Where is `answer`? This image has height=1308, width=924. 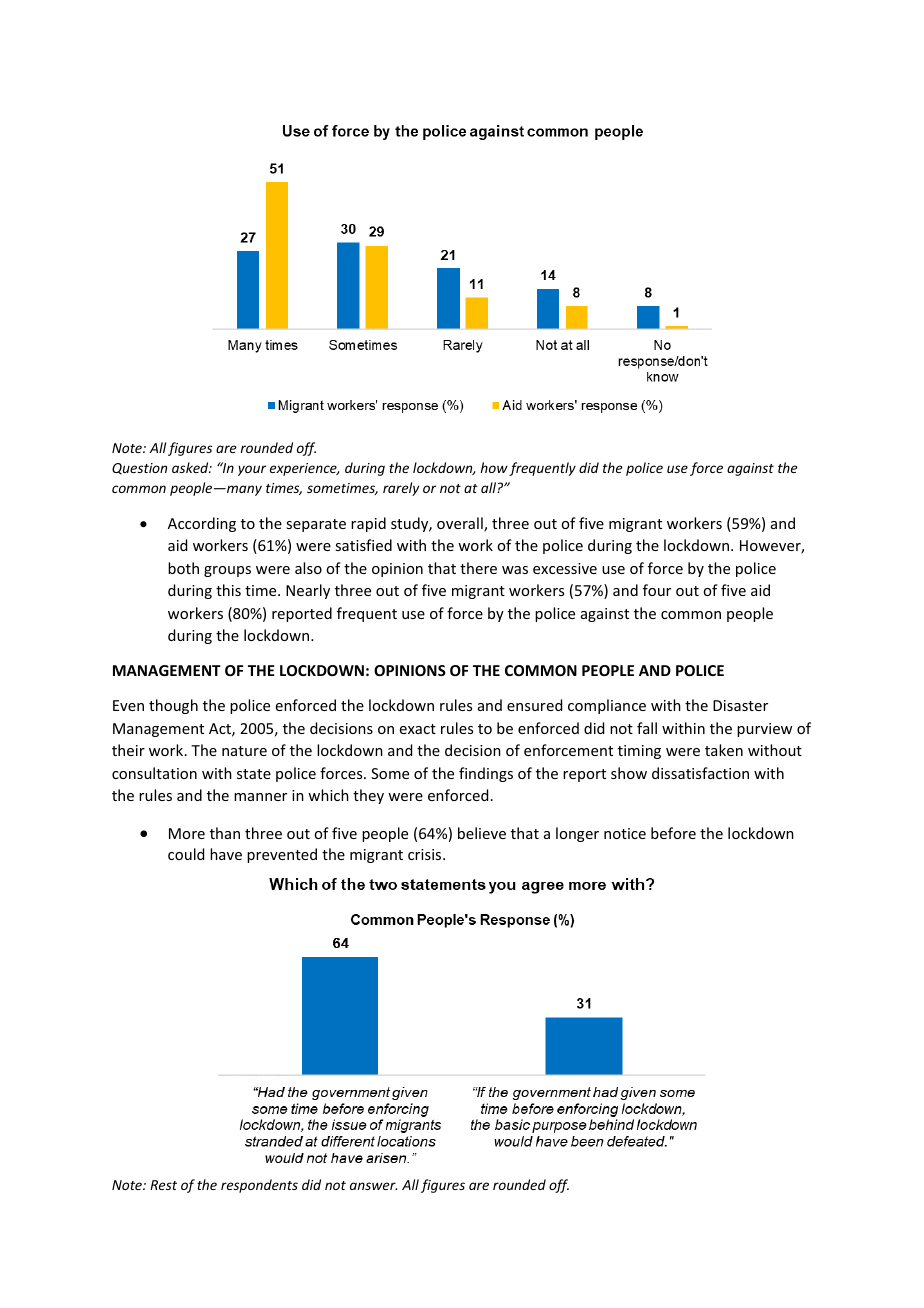 answer is located at coordinates (373, 1186).
